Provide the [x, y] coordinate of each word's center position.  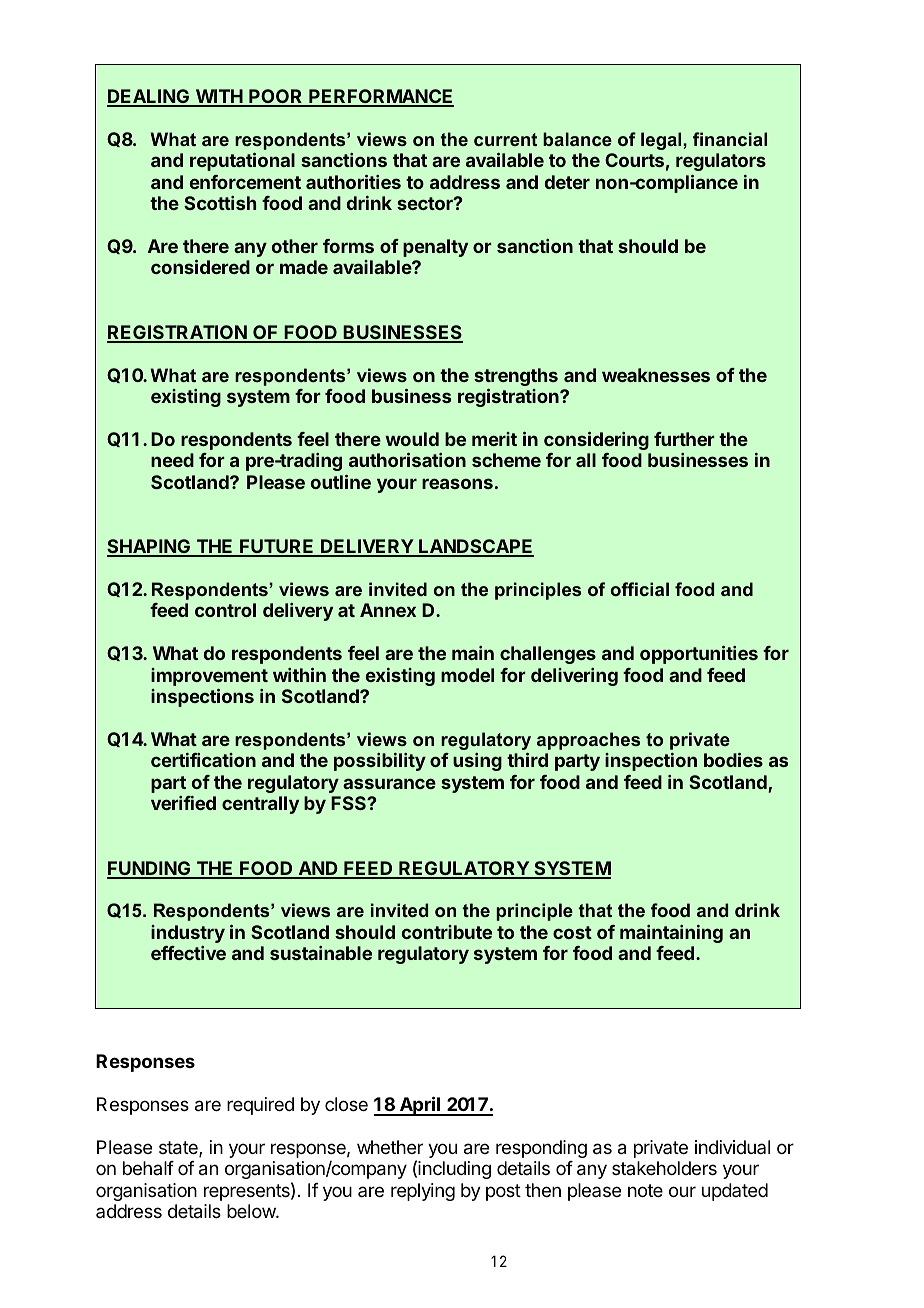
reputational [242, 162]
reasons [457, 483]
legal [662, 141]
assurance [389, 783]
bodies [733, 760]
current [505, 139]
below [252, 1211]
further [684, 439]
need [172, 460]
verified [183, 803]
